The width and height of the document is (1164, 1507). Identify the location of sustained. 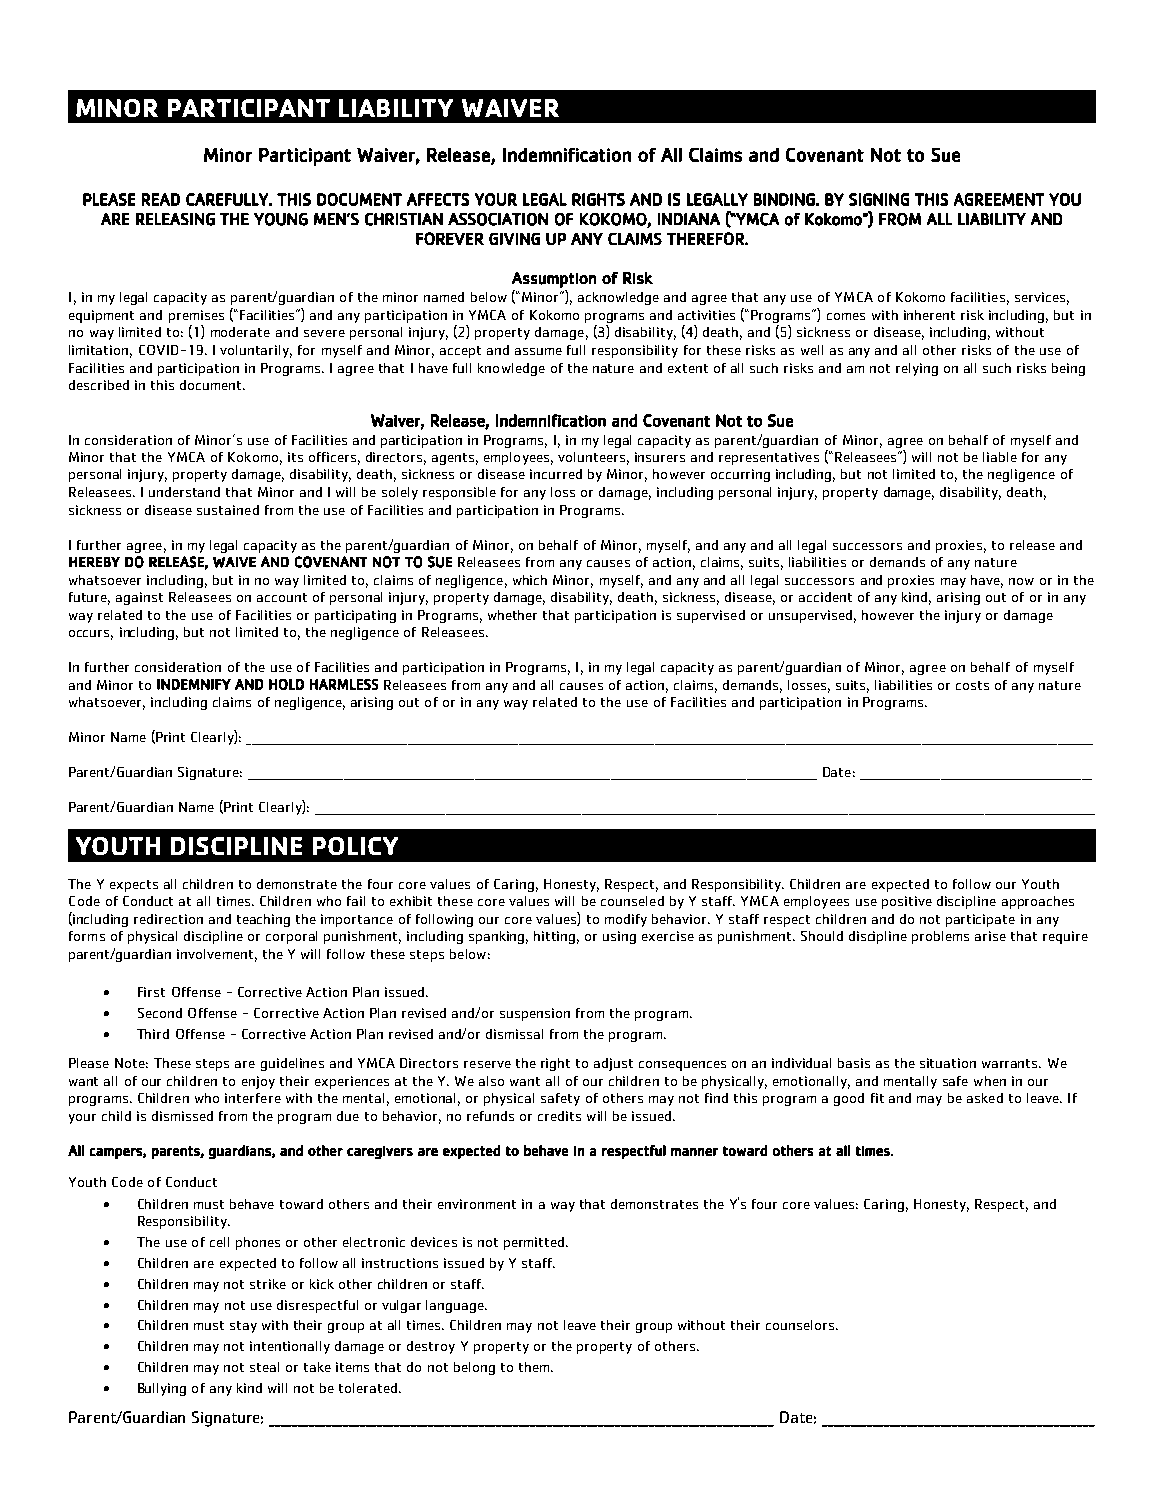
(228, 510).
